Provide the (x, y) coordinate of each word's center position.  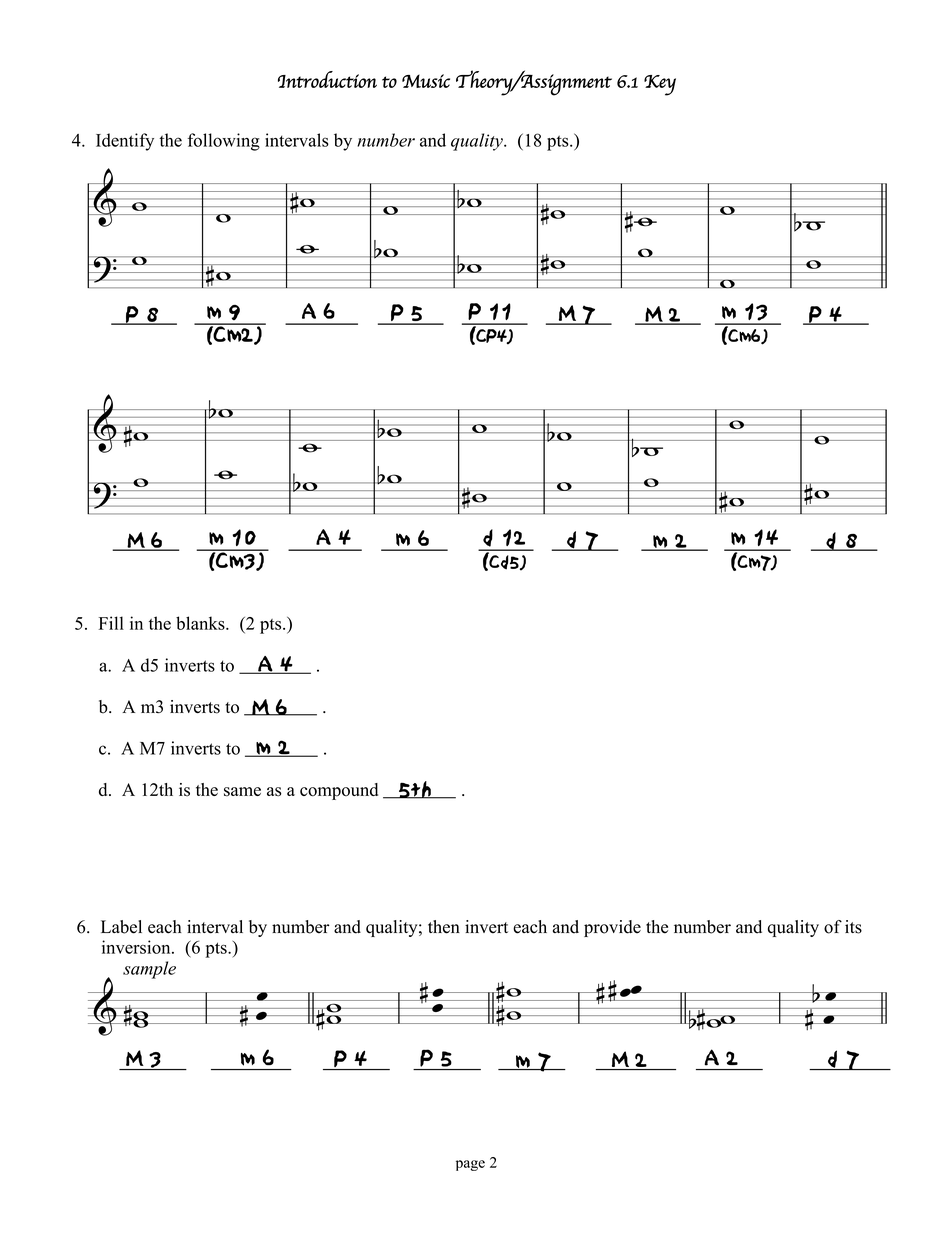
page (470, 1165)
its (853, 927)
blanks (201, 623)
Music (426, 81)
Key (660, 85)
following (224, 142)
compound (339, 791)
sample (149, 970)
